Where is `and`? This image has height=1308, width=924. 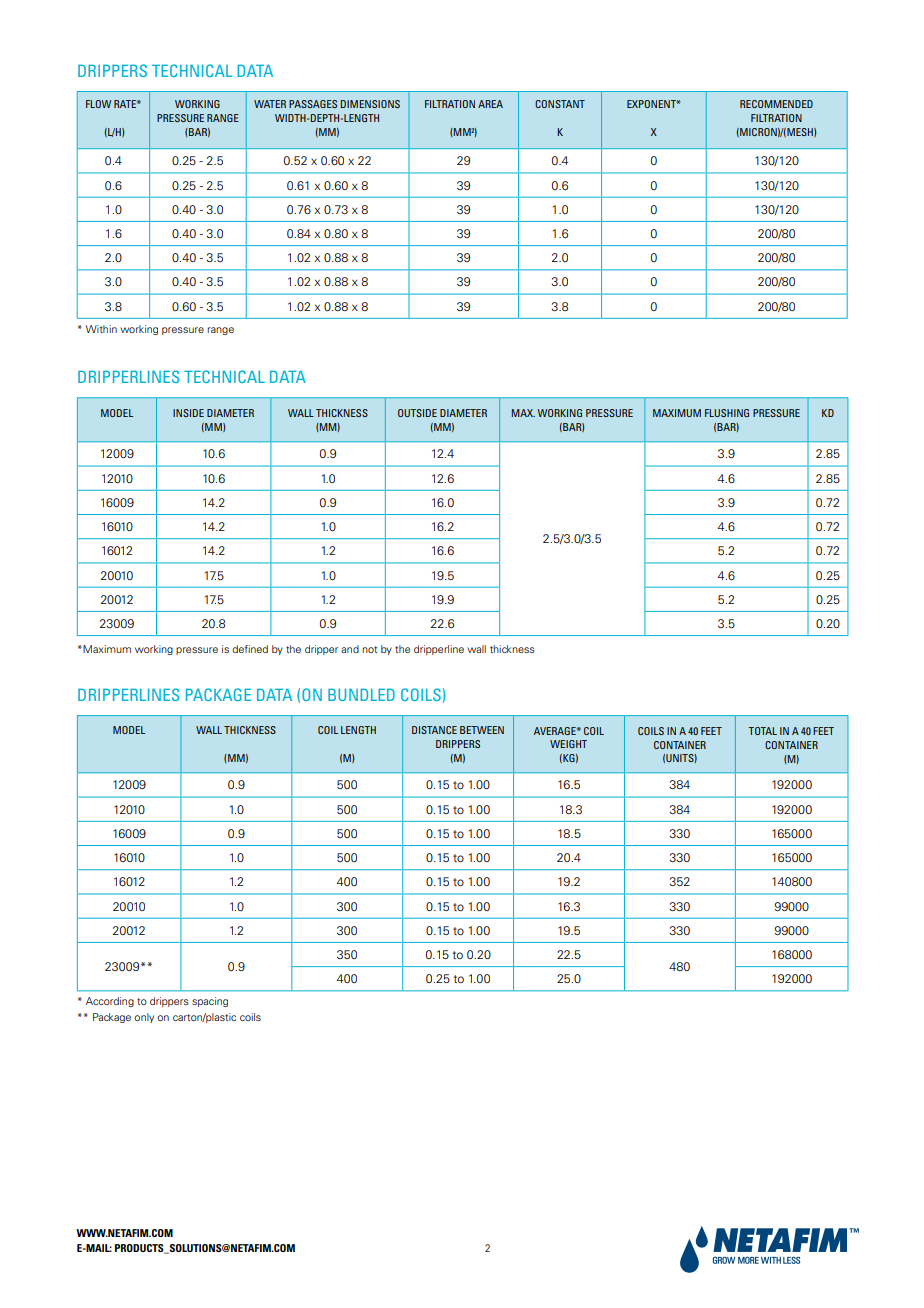
and is located at coordinates (350, 649).
